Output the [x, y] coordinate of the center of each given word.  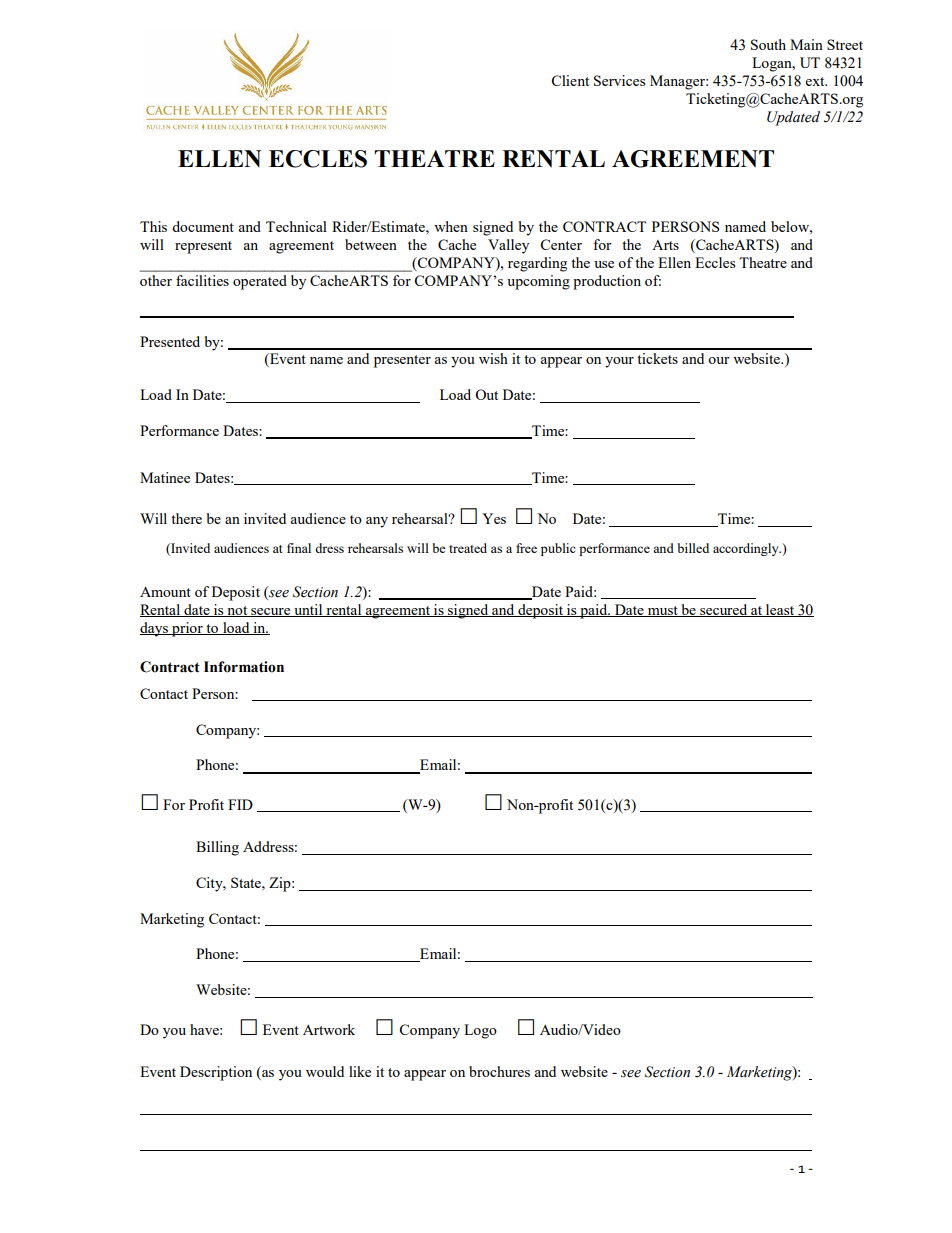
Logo [480, 1031]
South [768, 44]
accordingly [747, 549]
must [662, 611]
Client [570, 80]
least [780, 610]
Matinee [165, 477]
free [526, 548]
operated [259, 282]
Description [216, 1073]
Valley [508, 246]
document [203, 226]
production [607, 282]
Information [244, 667]
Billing [217, 848]
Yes [494, 518]
